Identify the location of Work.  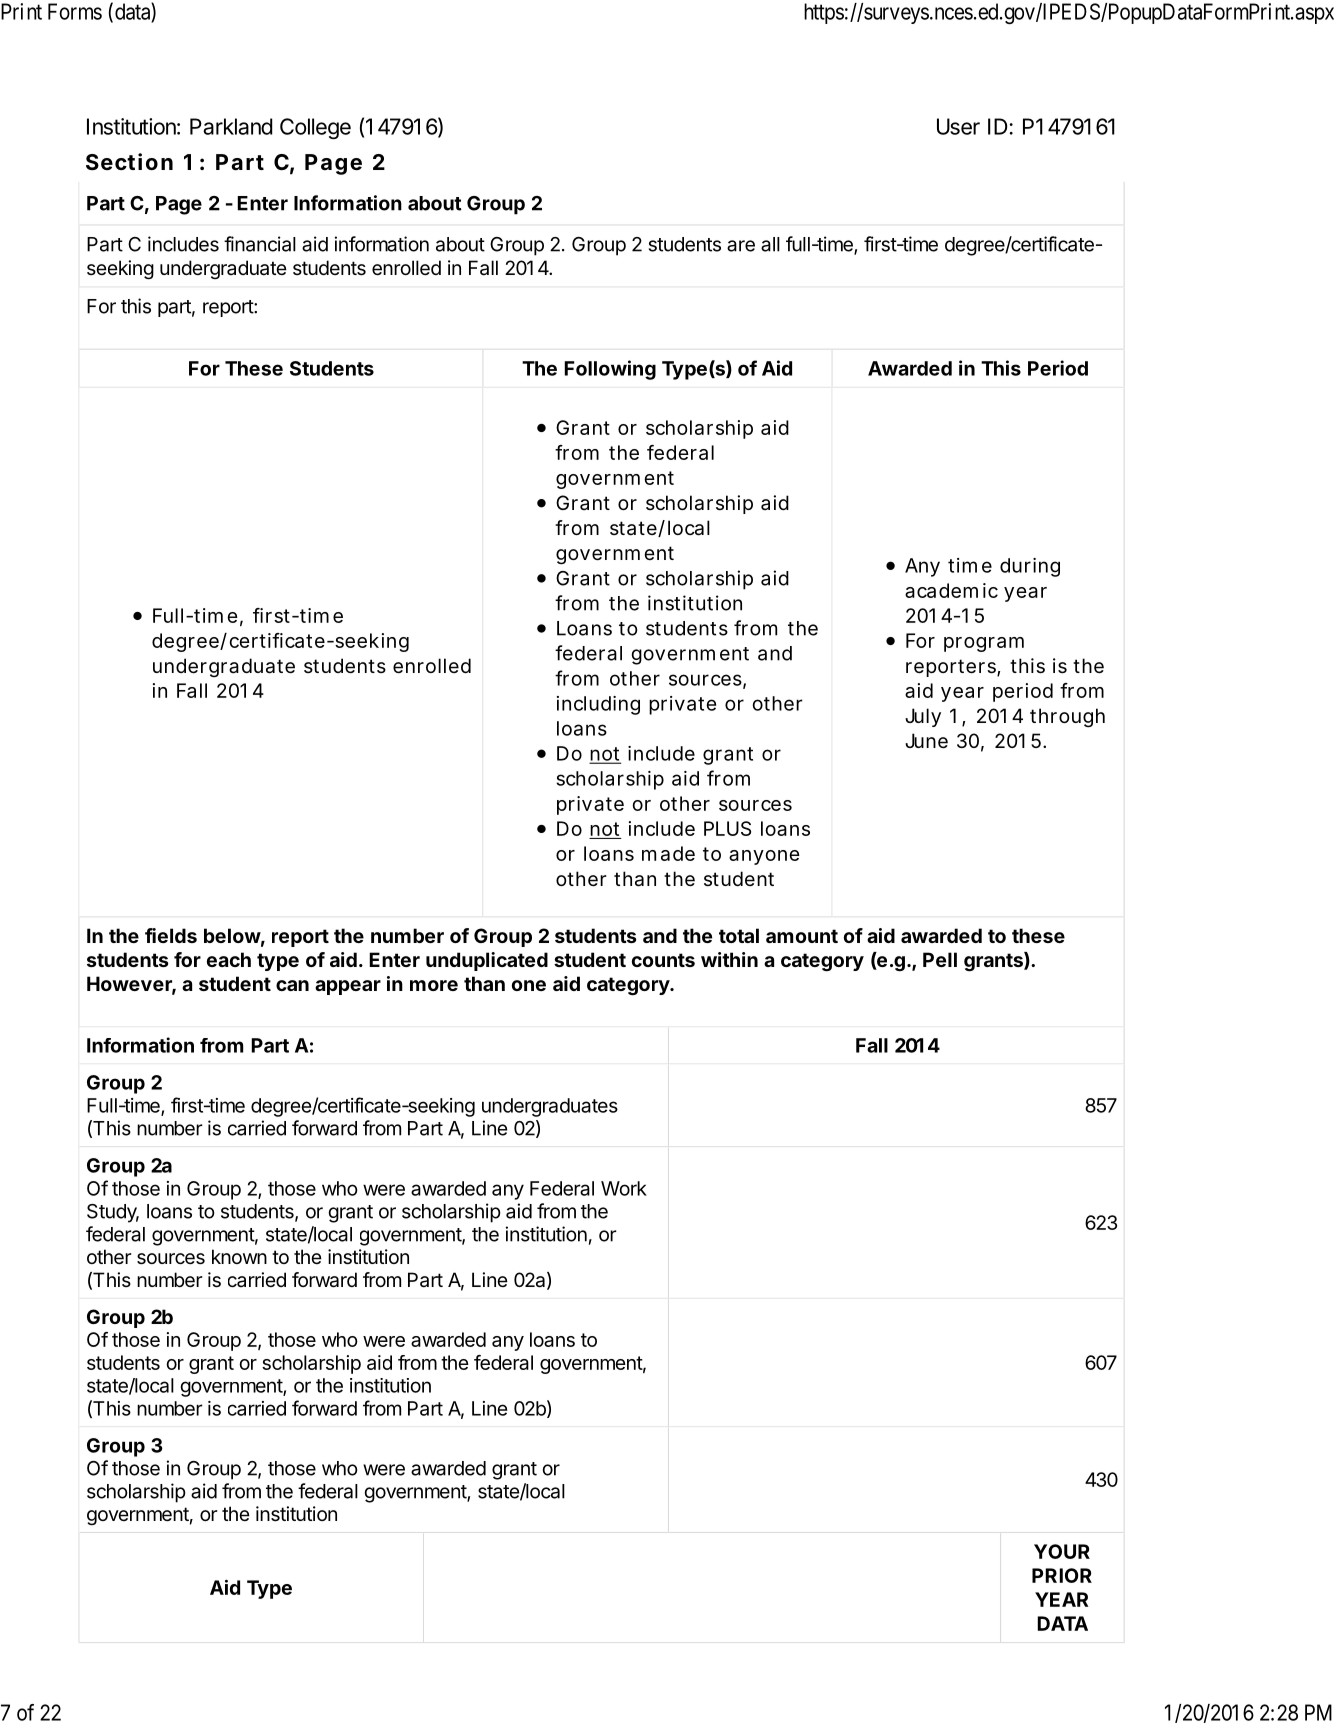
(624, 1188).
